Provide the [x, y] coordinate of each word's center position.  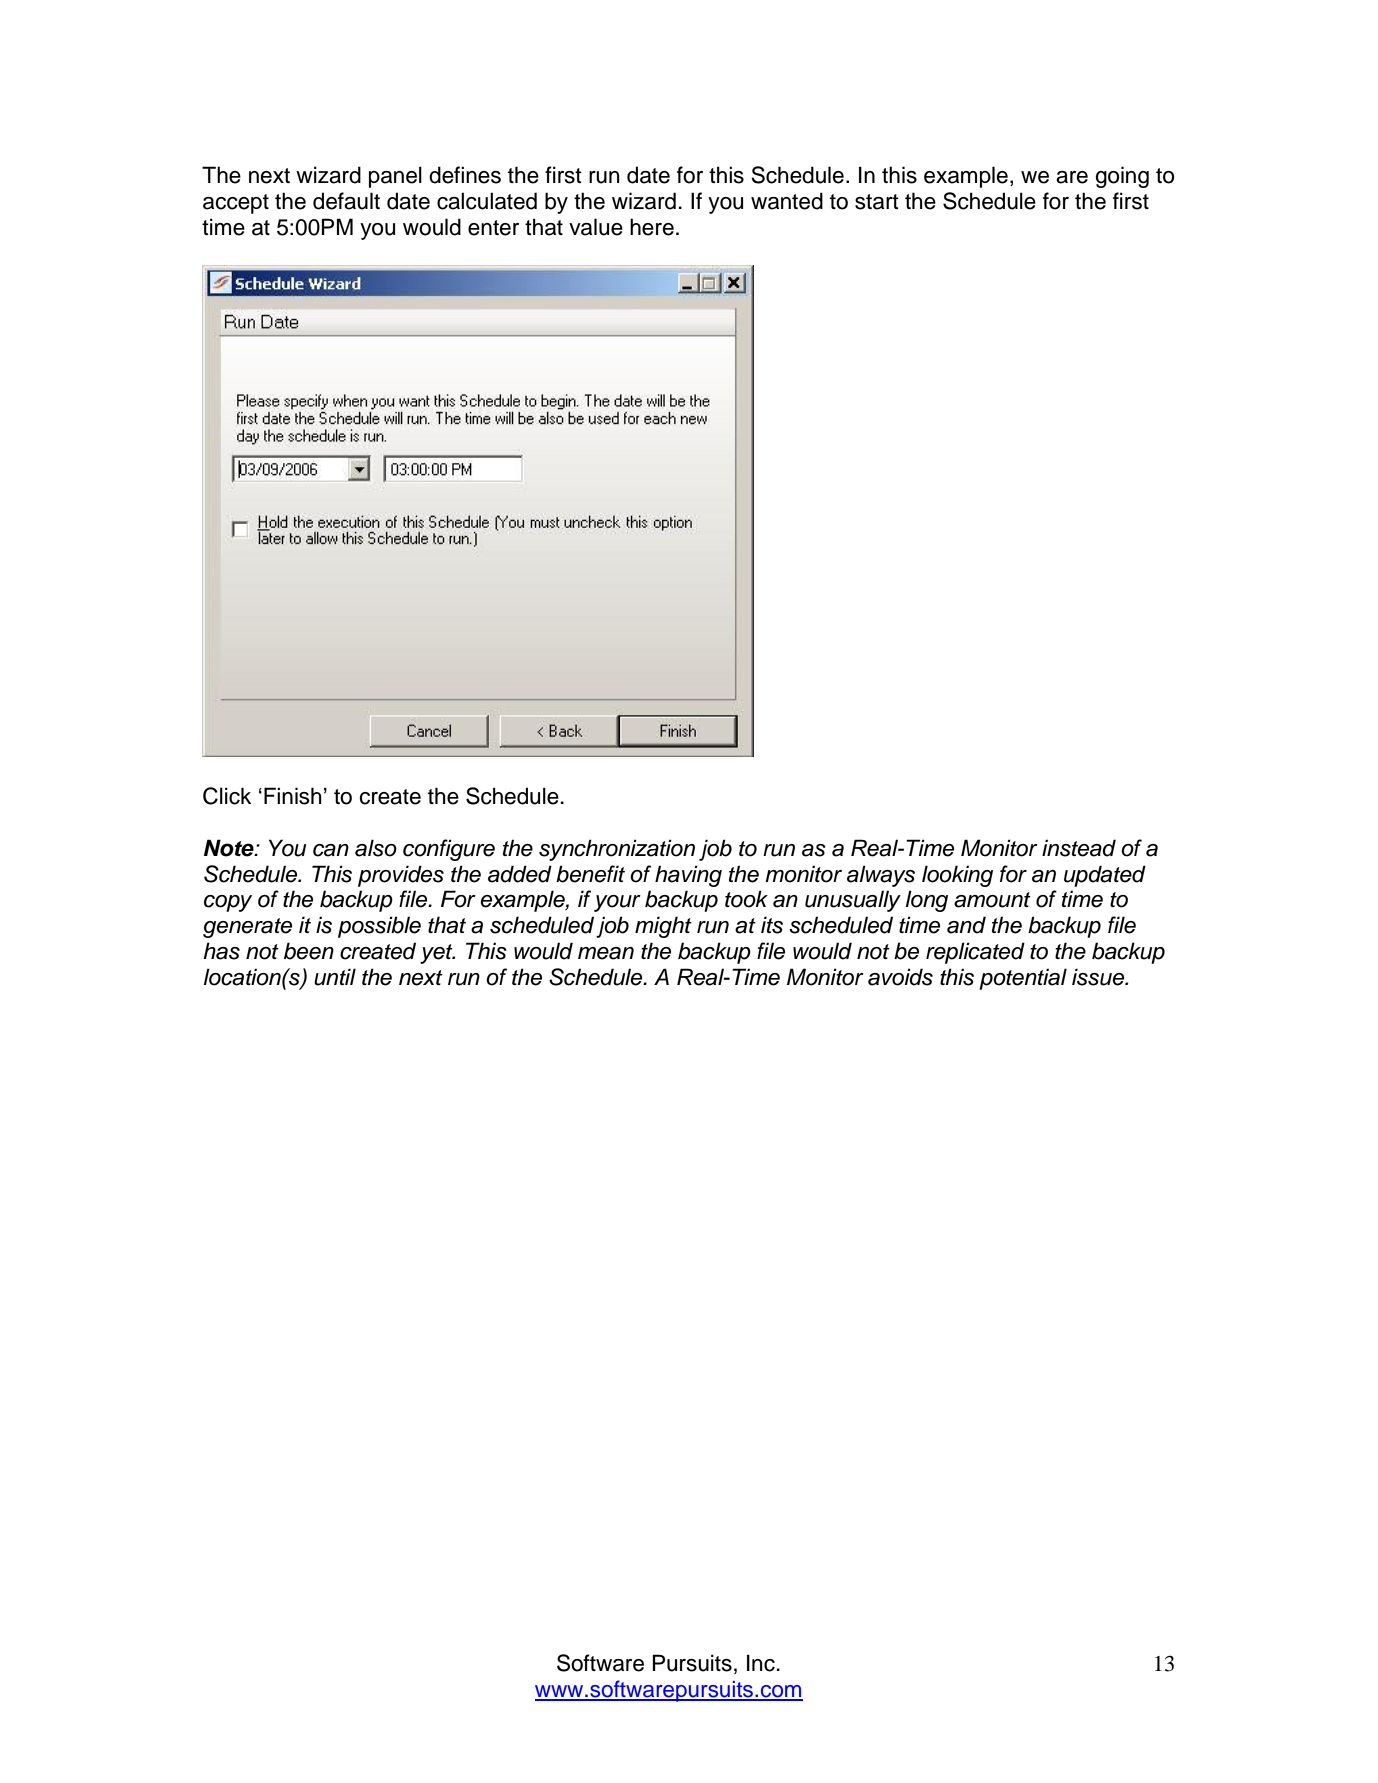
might [663, 927]
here [652, 227]
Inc [761, 1663]
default [346, 201]
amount [992, 900]
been [309, 951]
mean [606, 953]
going [1122, 177]
